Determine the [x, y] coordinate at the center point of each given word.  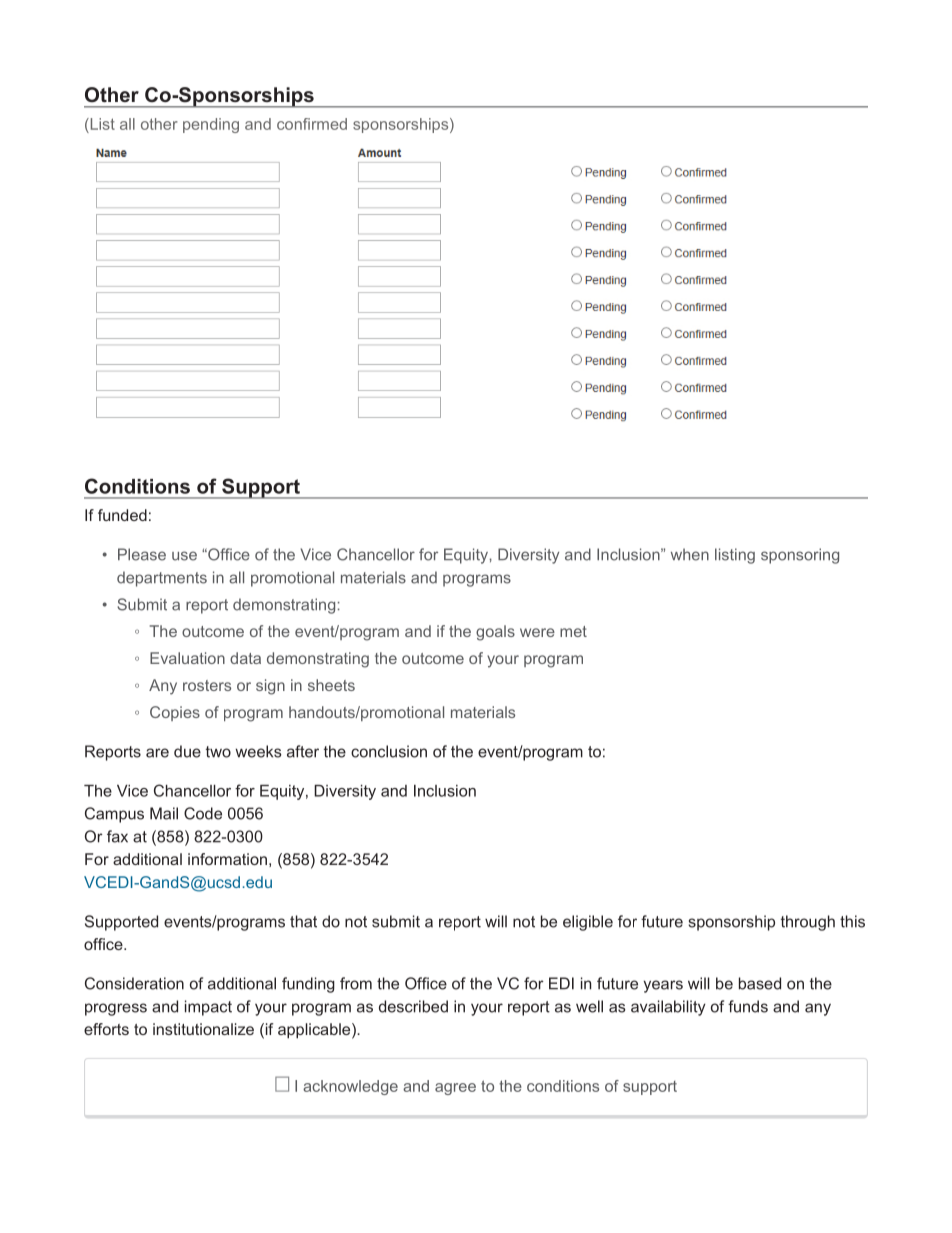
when [690, 554]
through [808, 923]
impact [208, 1008]
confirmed [312, 124]
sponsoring [800, 556]
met [573, 631]
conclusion [389, 751]
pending [211, 125]
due [187, 751]
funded [122, 515]
